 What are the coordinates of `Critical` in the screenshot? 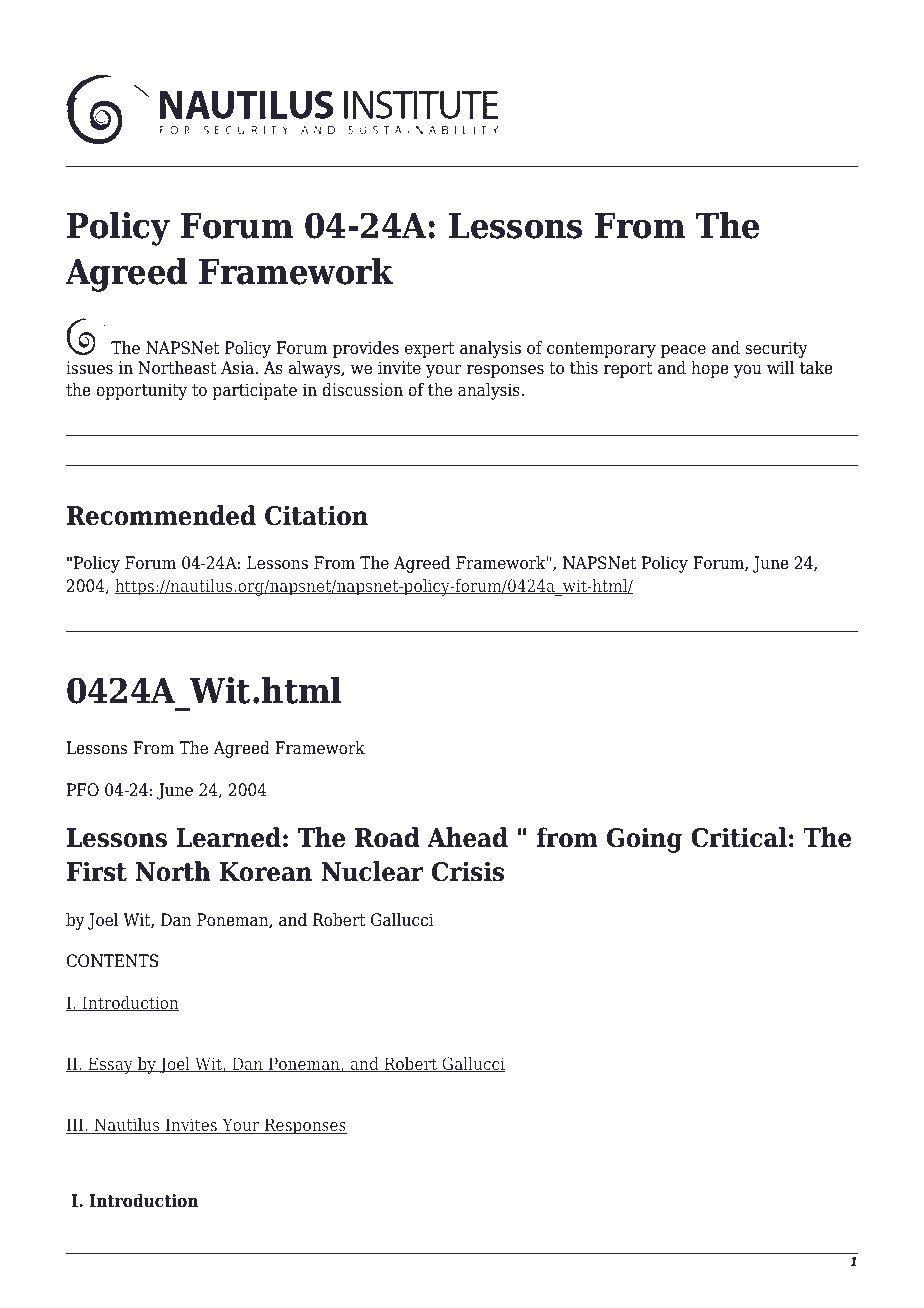 It's located at (739, 837).
